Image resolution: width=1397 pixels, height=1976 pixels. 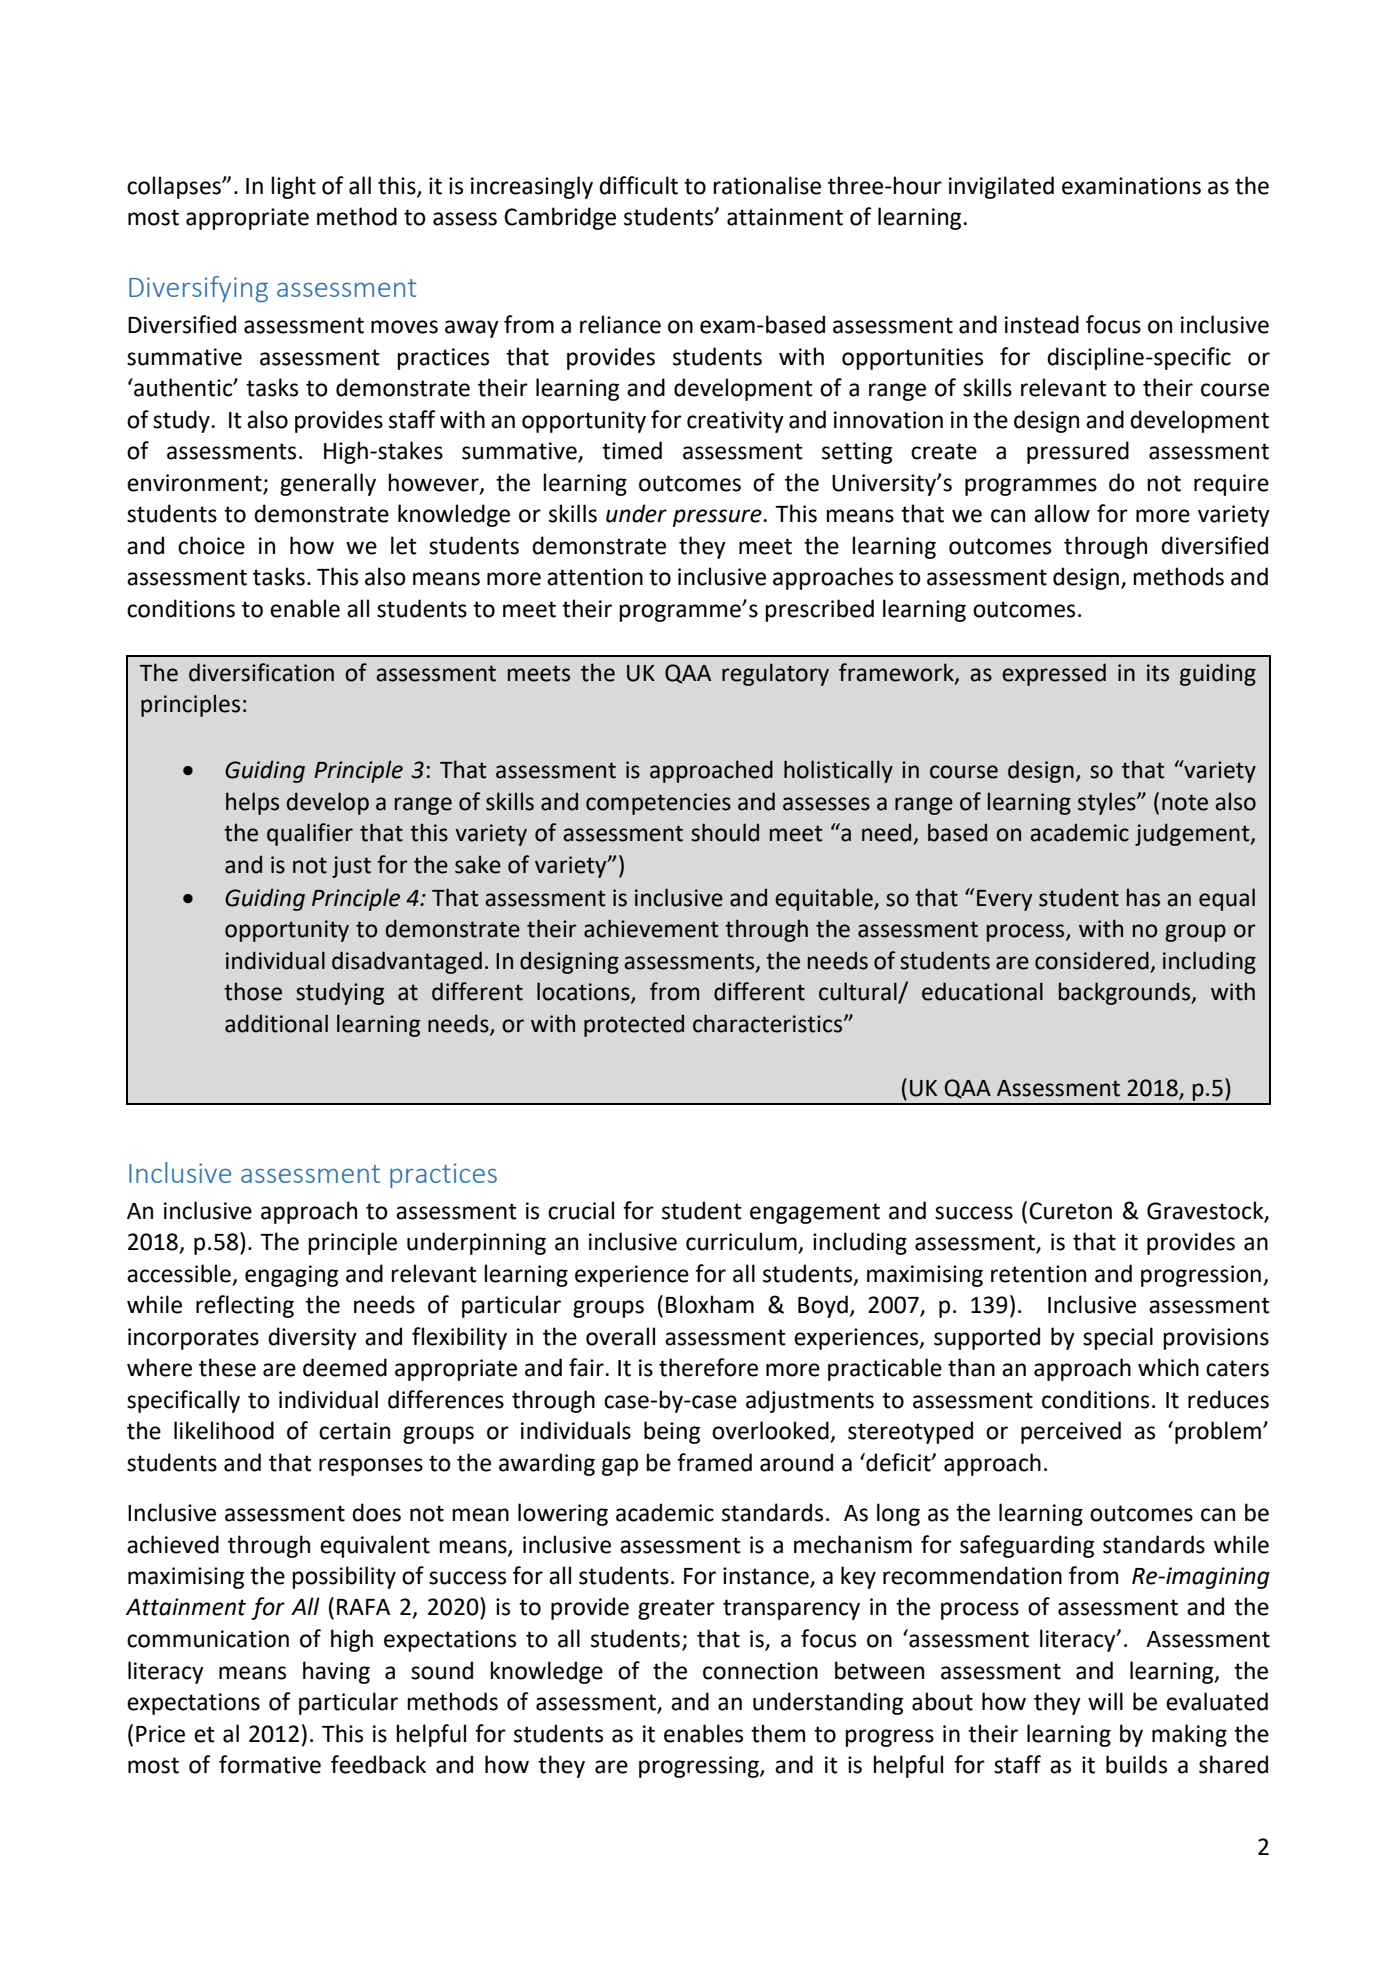 I want to click on instead, so click(x=1042, y=324).
